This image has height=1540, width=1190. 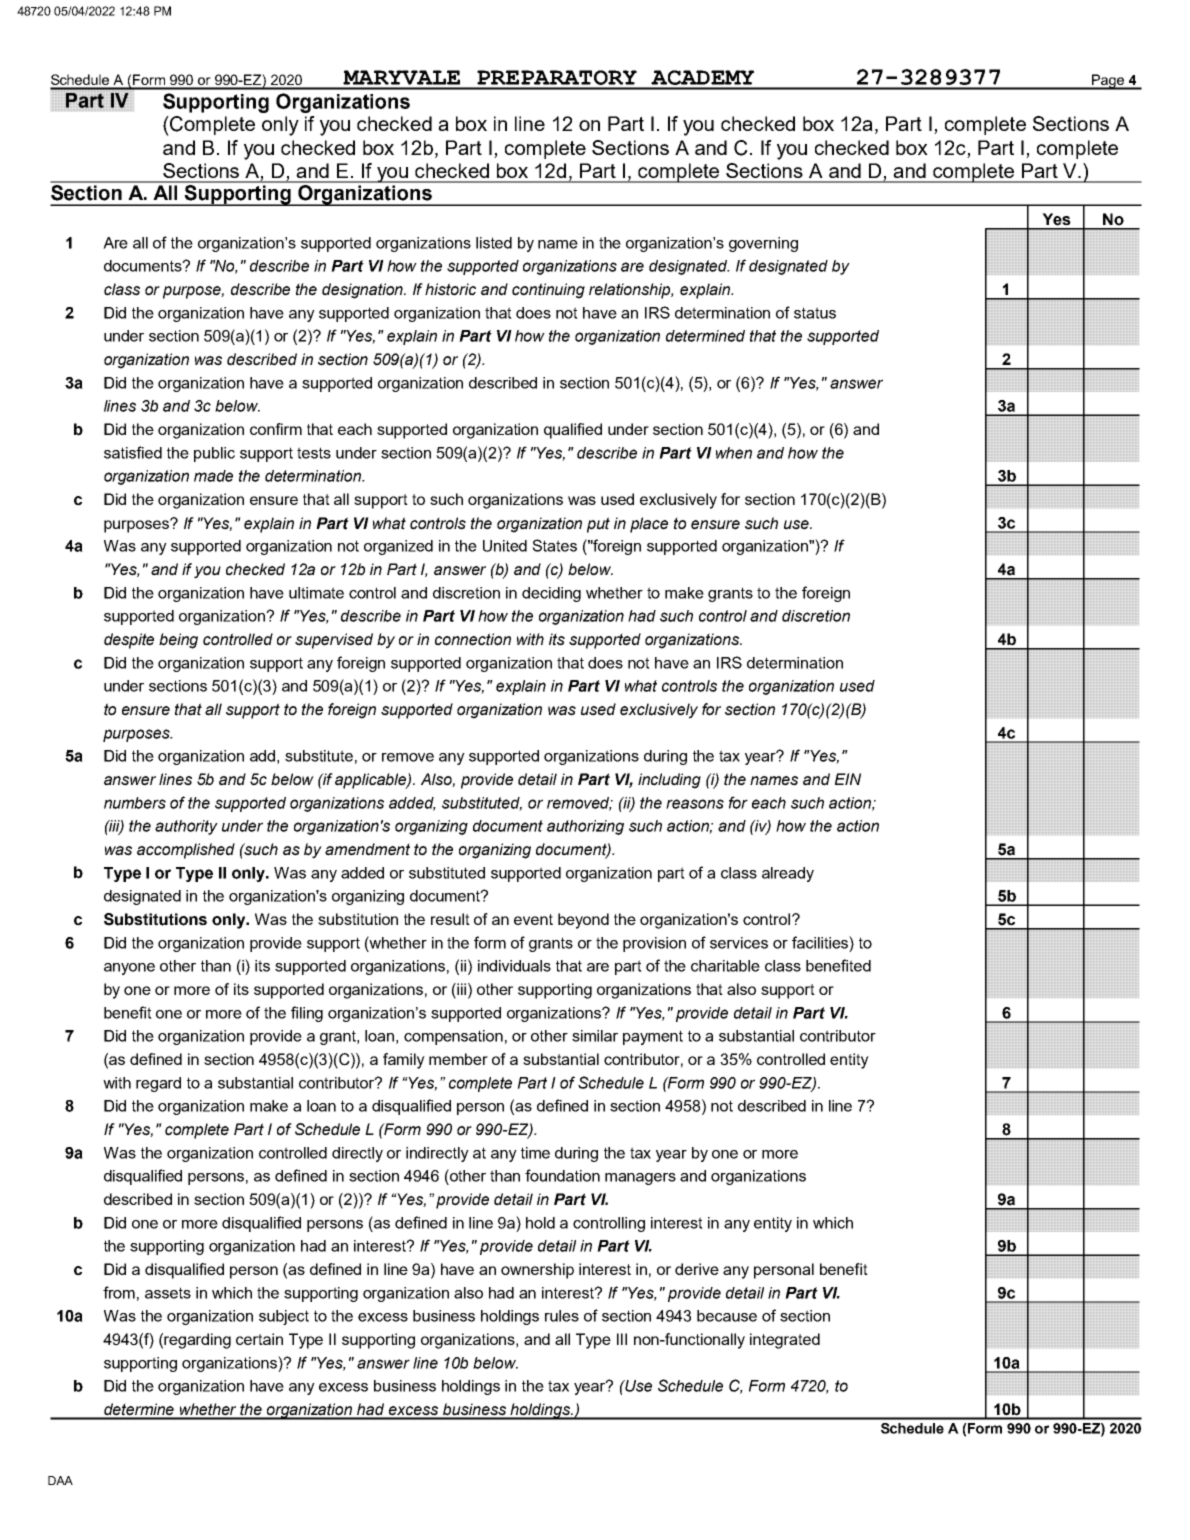 I want to click on rules, so click(x=562, y=1316).
